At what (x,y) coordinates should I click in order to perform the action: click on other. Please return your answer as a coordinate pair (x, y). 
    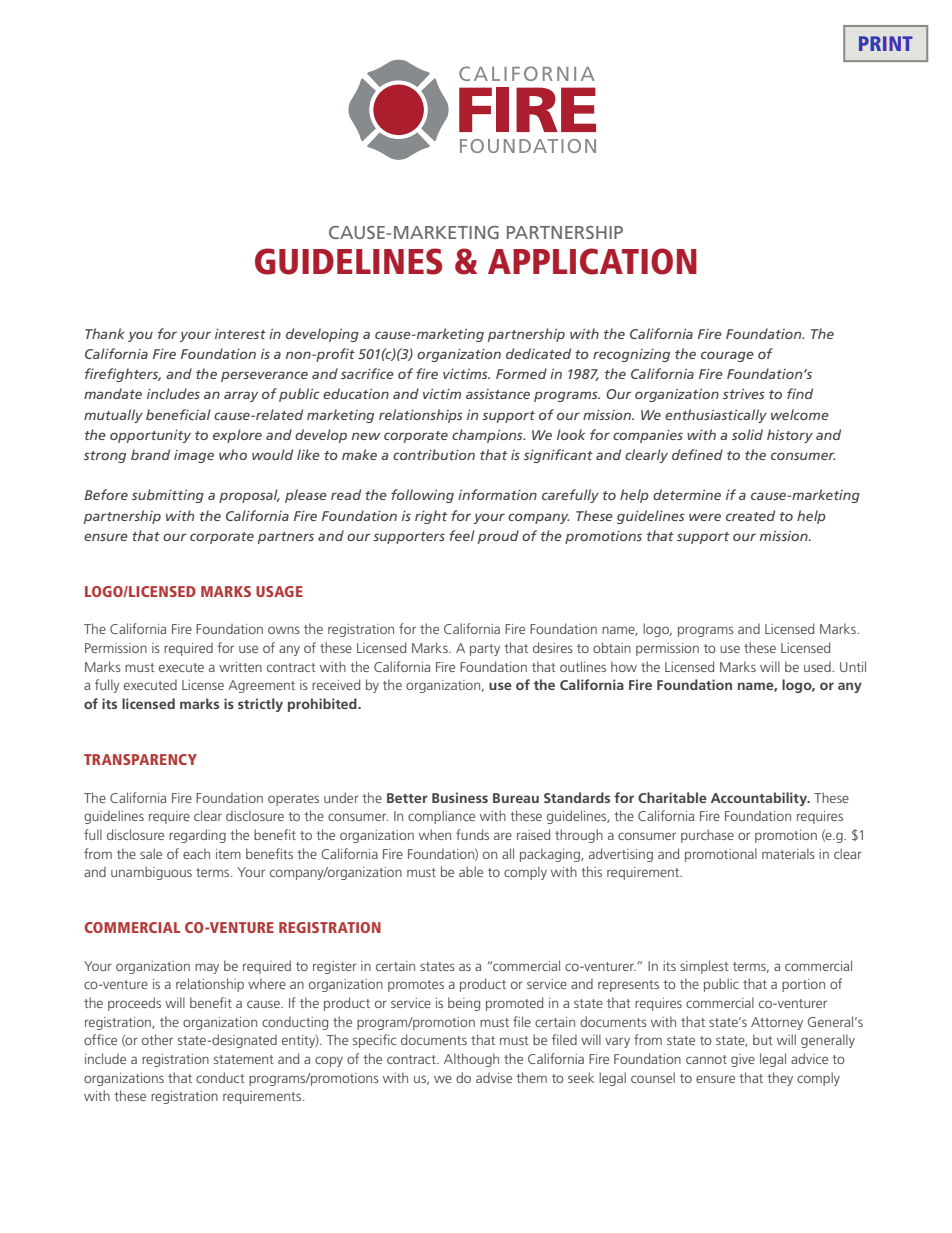
    Looking at the image, I should click on (157, 1039).
